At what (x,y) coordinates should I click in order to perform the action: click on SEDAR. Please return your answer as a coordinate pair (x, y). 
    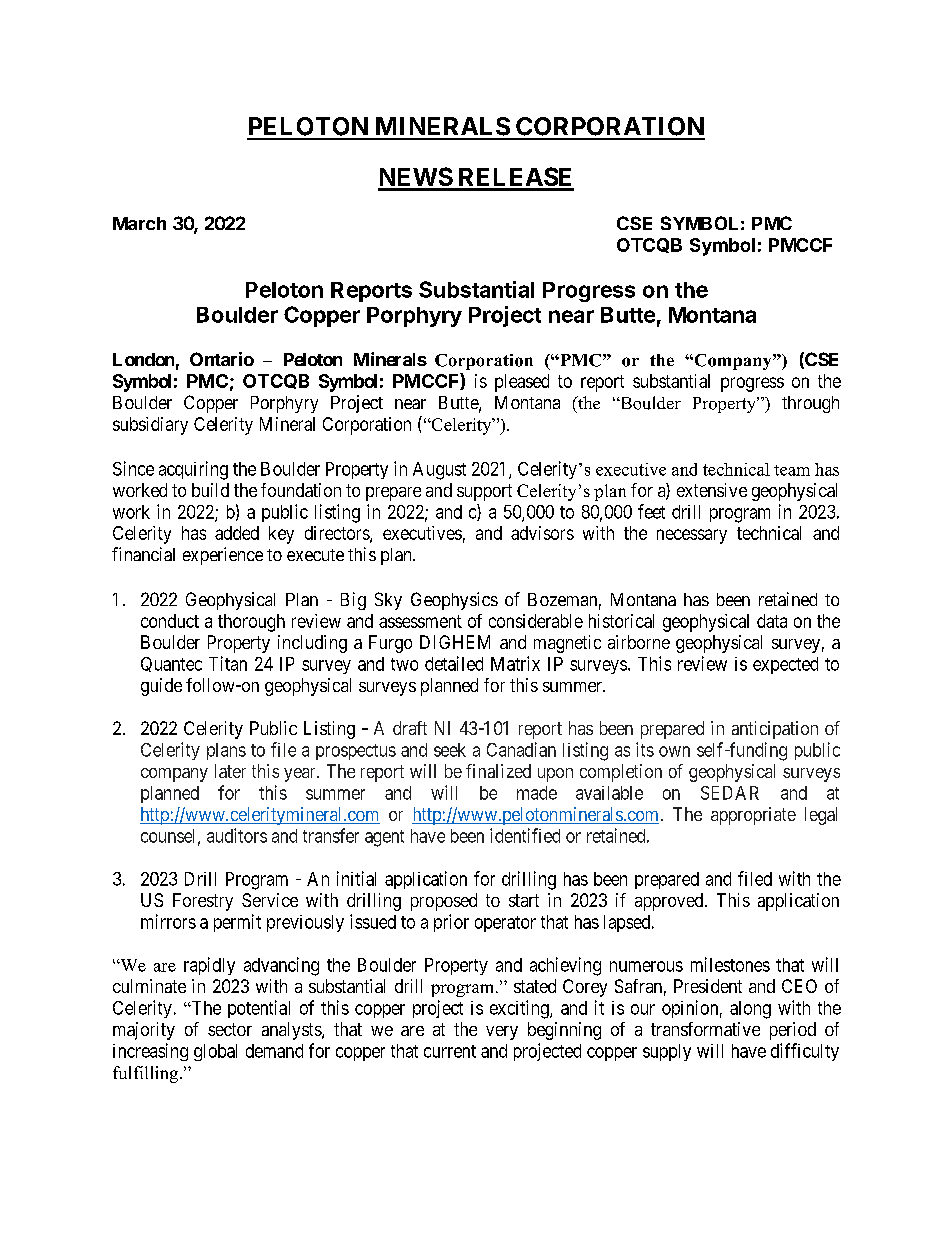
    Looking at the image, I should click on (730, 793).
